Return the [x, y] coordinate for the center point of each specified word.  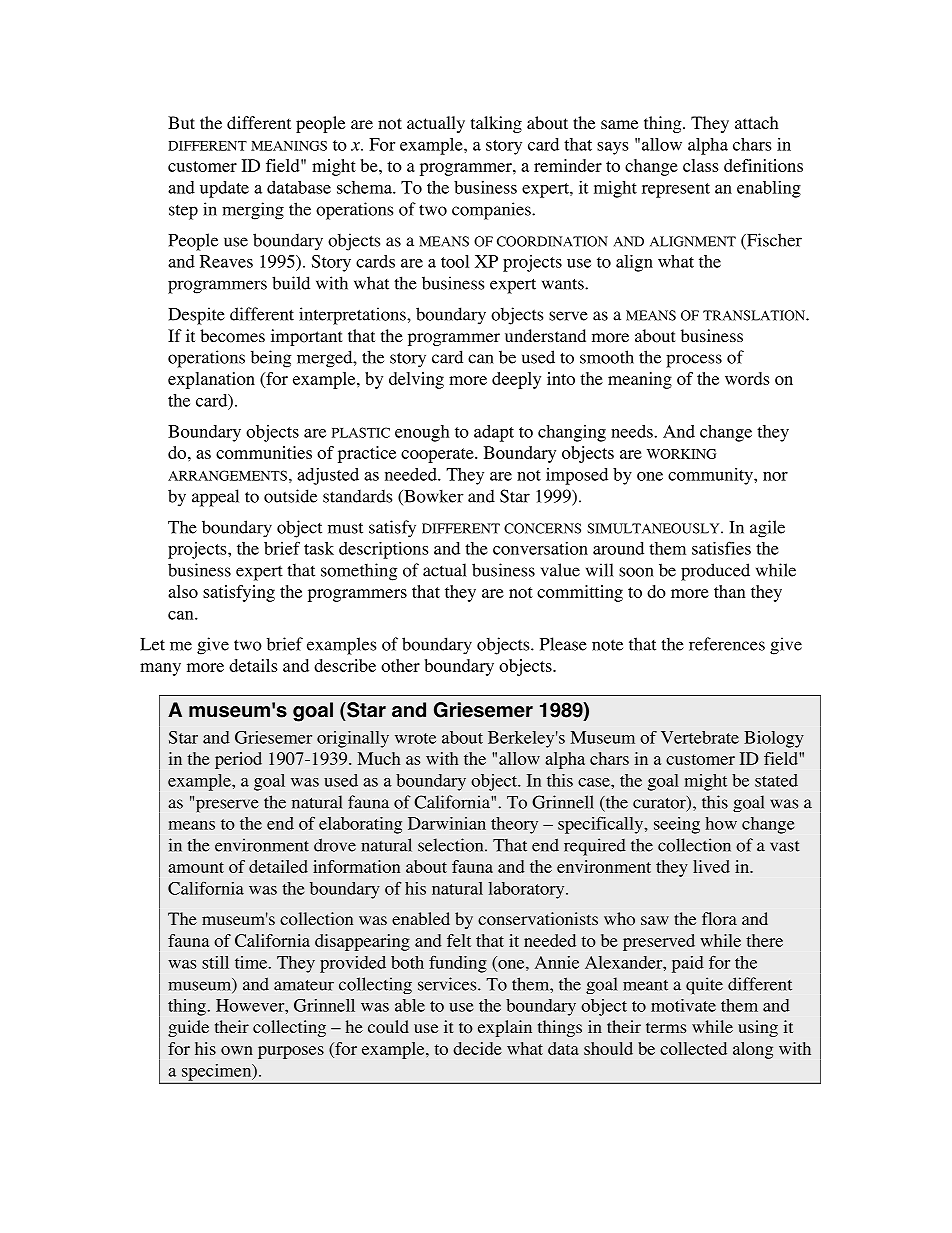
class [701, 165]
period [238, 760]
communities [264, 452]
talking [496, 124]
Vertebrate [700, 737]
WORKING [681, 454]
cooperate [438, 455]
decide [477, 1048]
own [237, 1050]
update [224, 189]
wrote [415, 738]
